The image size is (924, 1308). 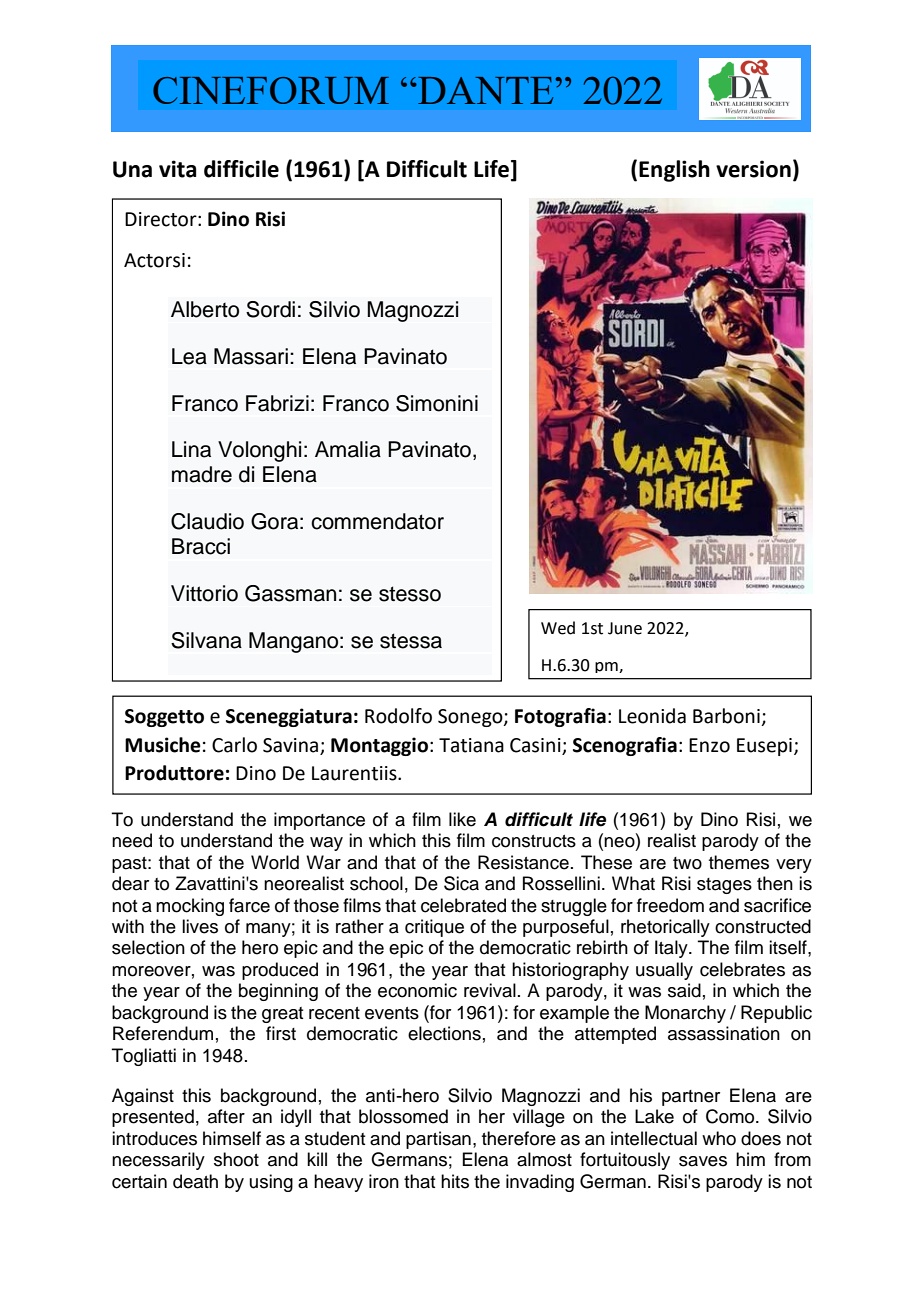 What do you see at coordinates (348, 449) in the screenshot?
I see `Amalia` at bounding box center [348, 449].
